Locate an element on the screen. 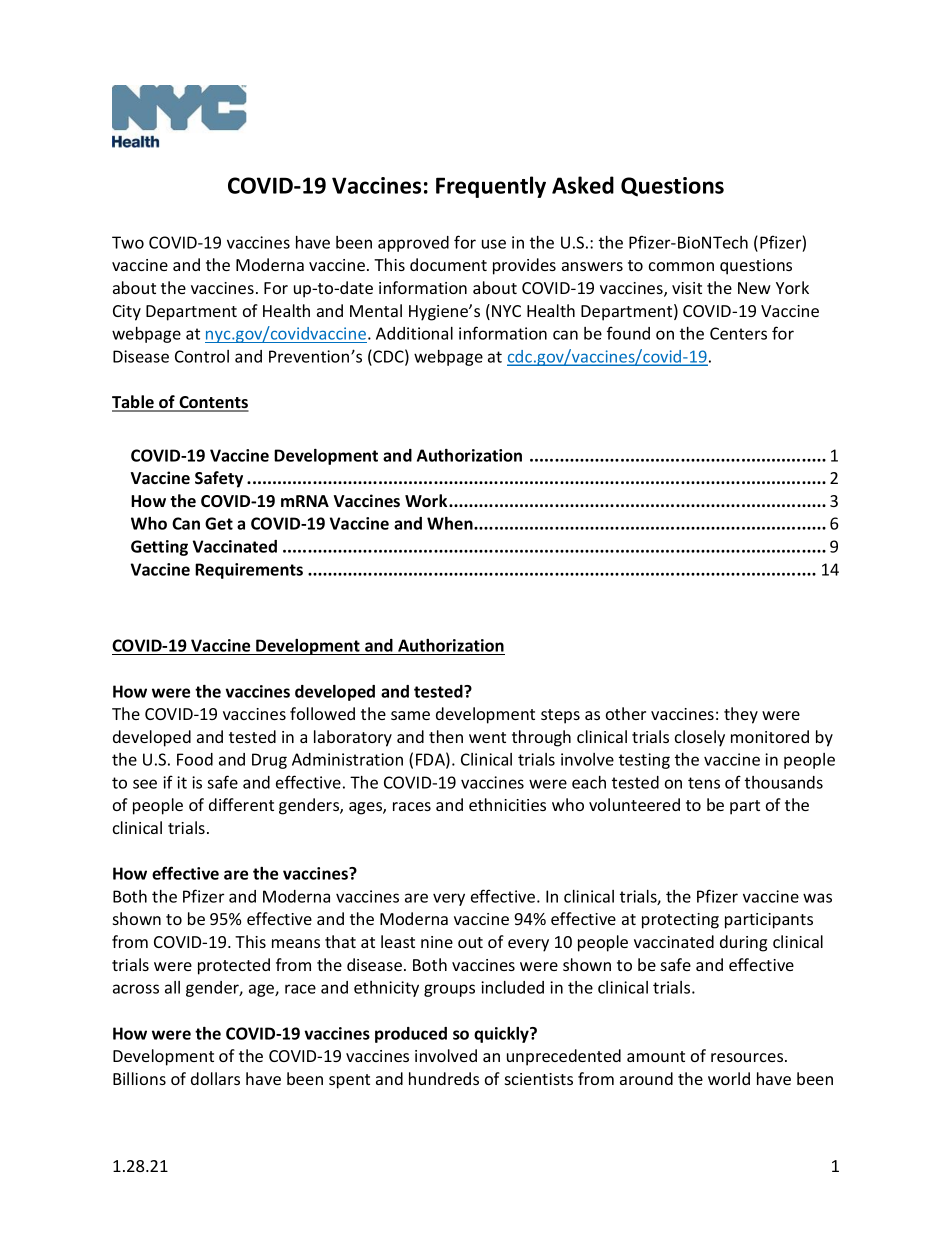 The width and height of the screenshot is (952, 1233). Two is located at coordinates (128, 242).
